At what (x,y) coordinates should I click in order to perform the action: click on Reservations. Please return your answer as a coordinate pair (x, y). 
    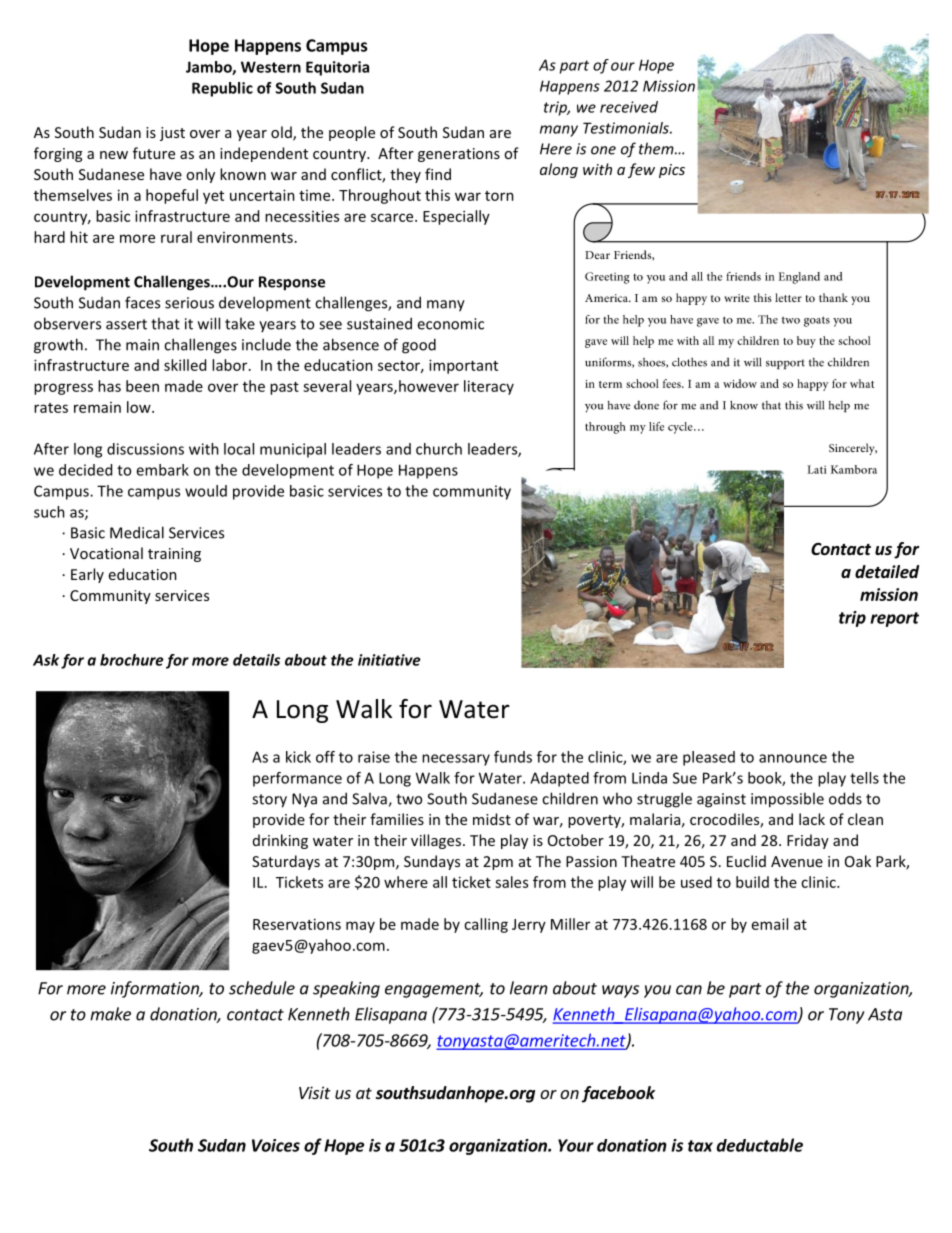
    Looking at the image, I should click on (297, 924).
